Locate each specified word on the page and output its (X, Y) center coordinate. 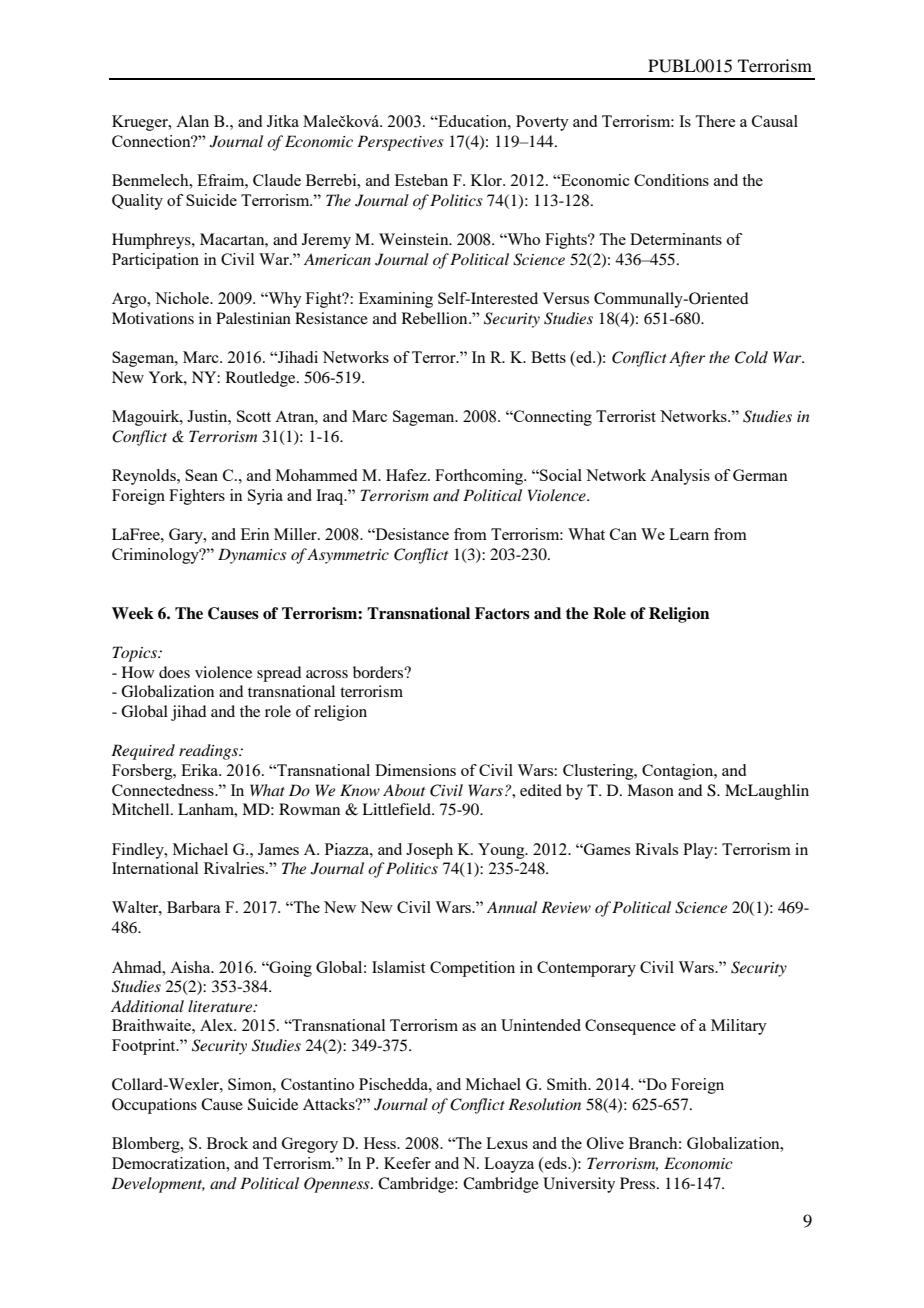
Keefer (407, 1163)
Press (639, 1183)
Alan (192, 121)
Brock (227, 1143)
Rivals (656, 849)
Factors (502, 613)
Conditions (671, 180)
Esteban (421, 180)
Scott (254, 416)
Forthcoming (480, 477)
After (687, 359)
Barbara (194, 907)
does (174, 672)
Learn (689, 534)
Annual (512, 907)
